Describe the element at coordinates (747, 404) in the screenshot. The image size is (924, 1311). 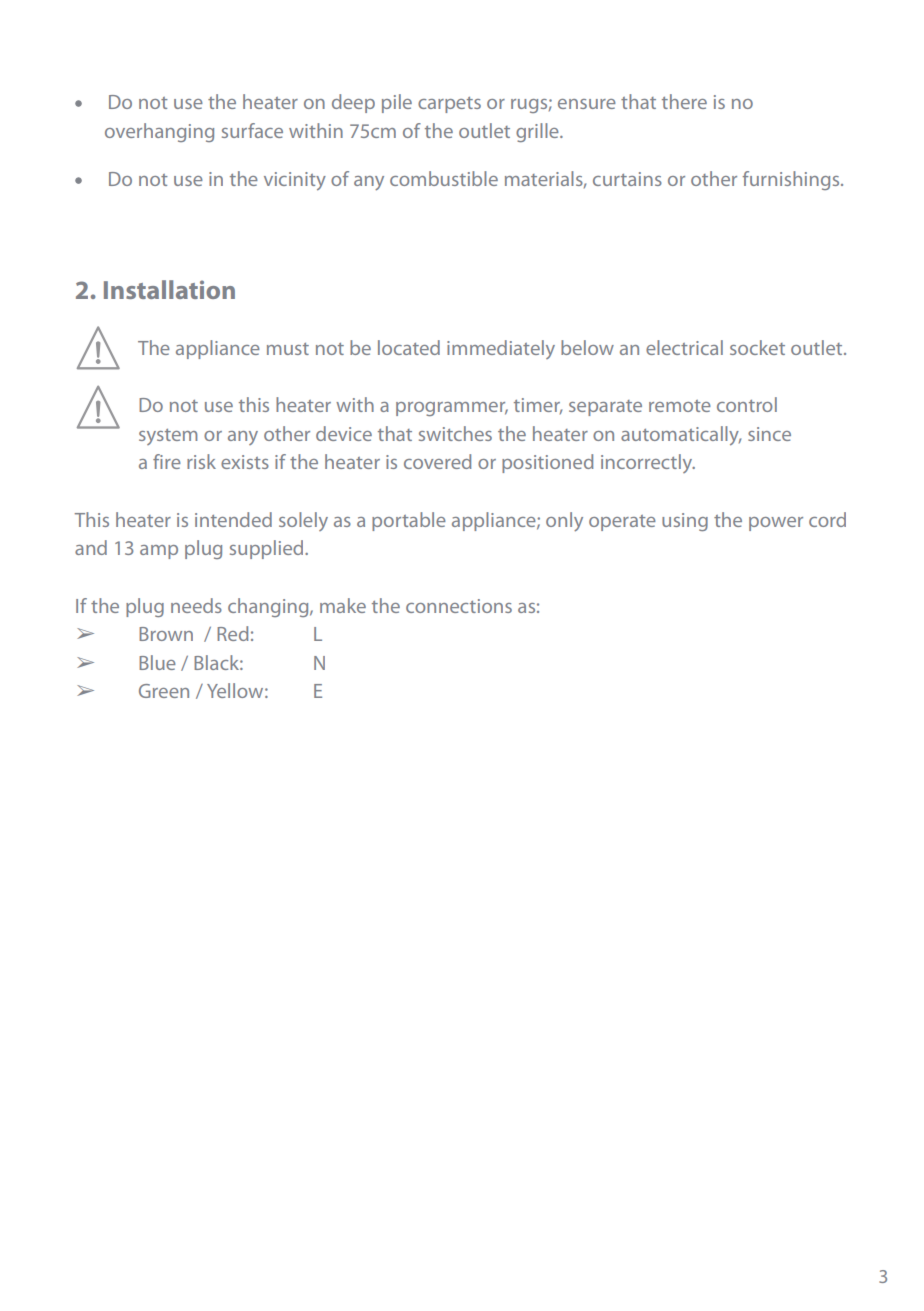
I see `control` at that location.
